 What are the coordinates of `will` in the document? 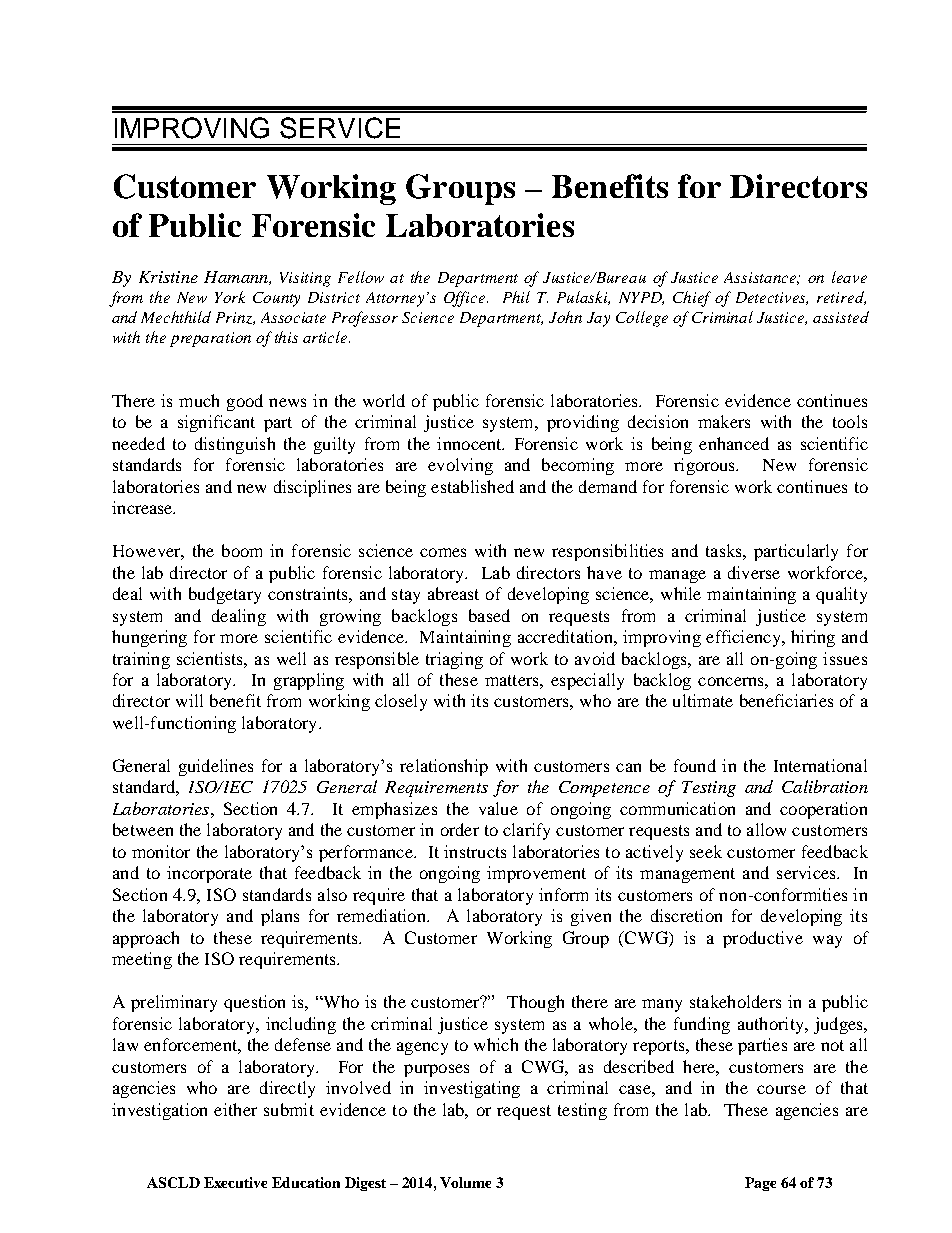 It's located at (189, 700).
